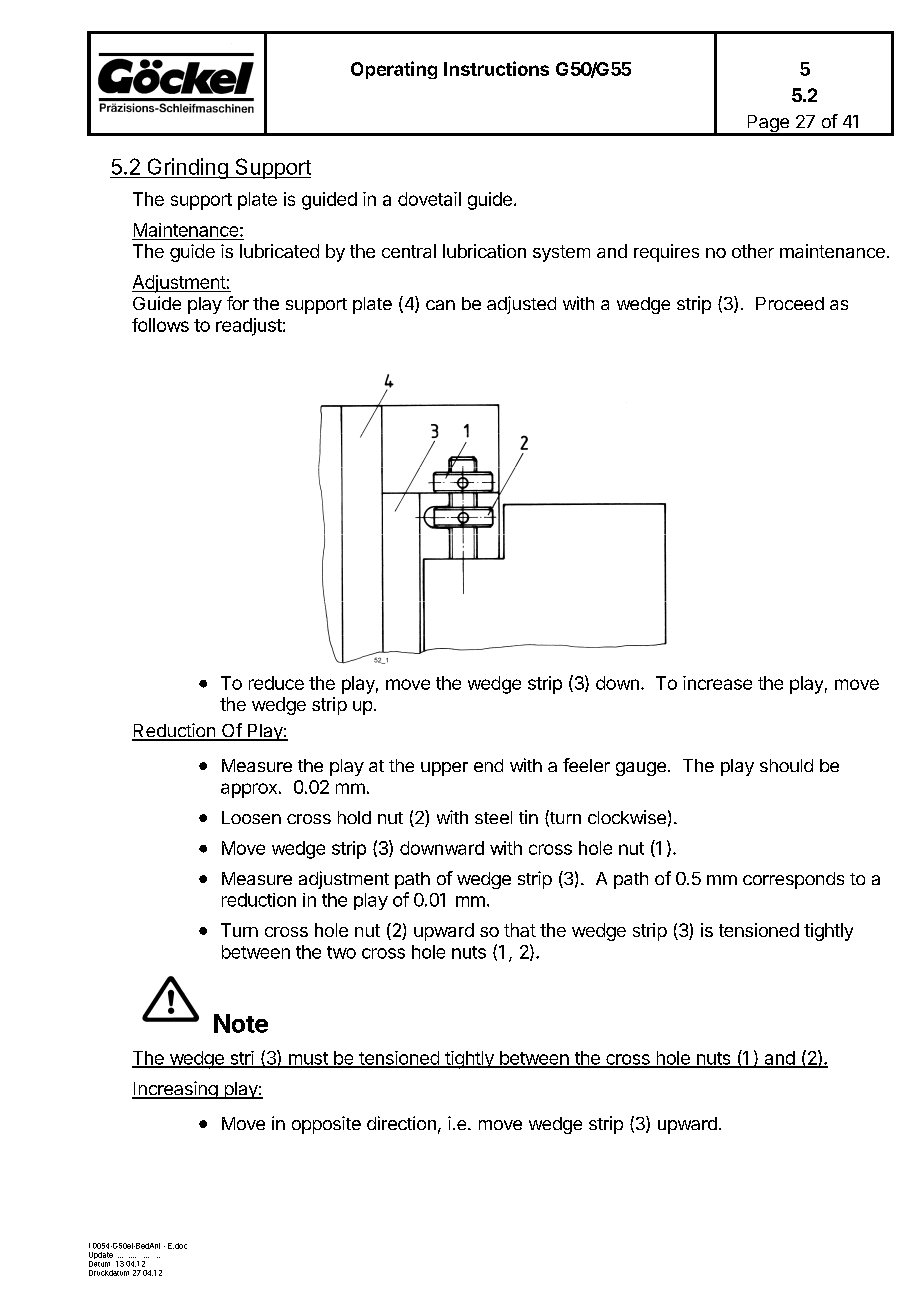 This image has width=924, height=1308. What do you see at coordinates (401, 1123) in the image?
I see `direction` at bounding box center [401, 1123].
